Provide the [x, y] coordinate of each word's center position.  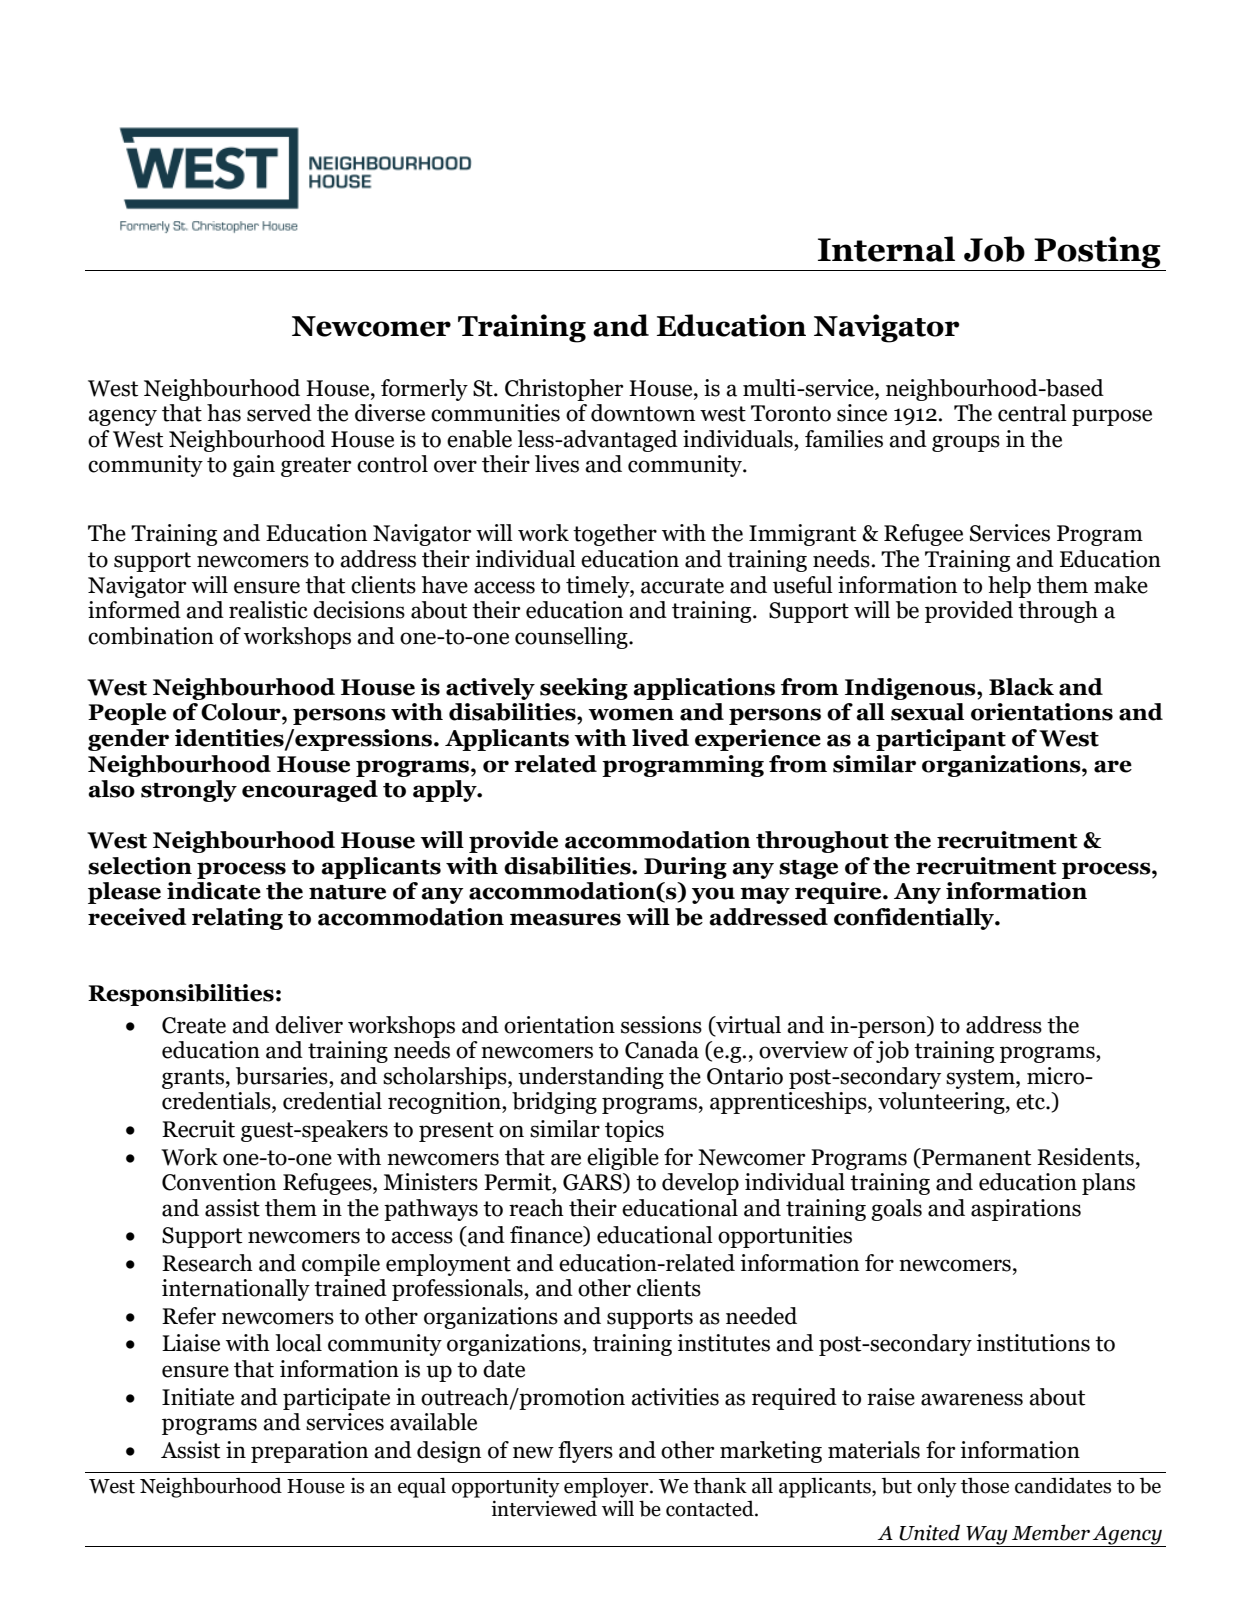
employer [607, 1487]
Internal [886, 249]
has [224, 413]
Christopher [564, 390]
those [985, 1485]
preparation [309, 1452]
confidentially [915, 919]
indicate [214, 891]
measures [565, 919]
